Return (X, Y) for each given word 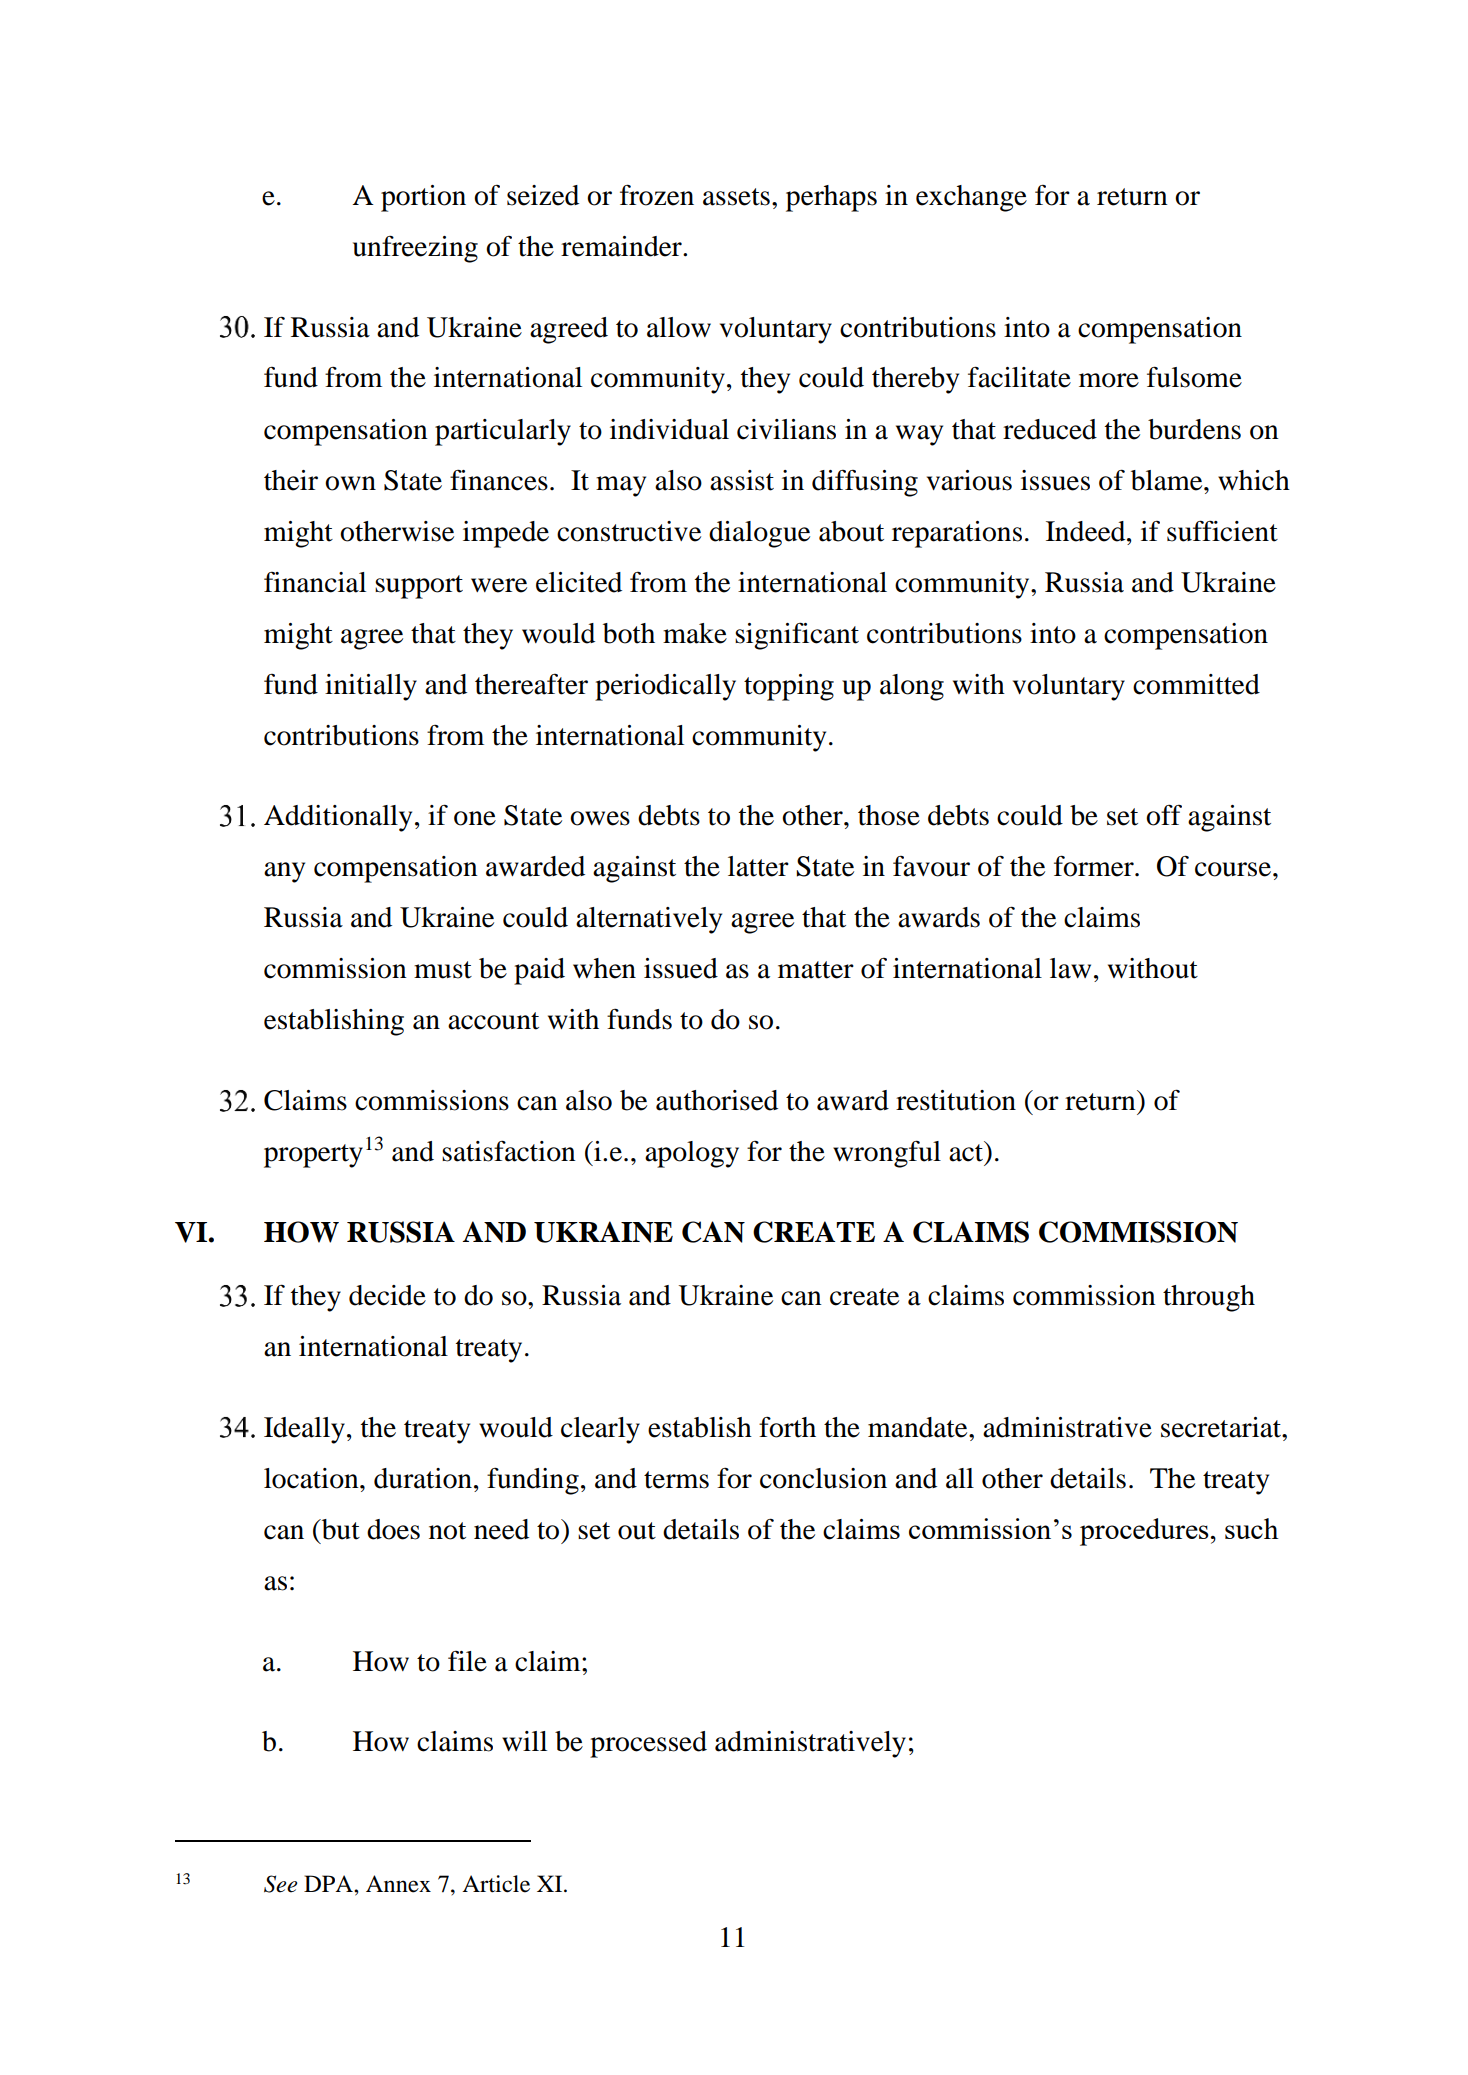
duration (423, 1478)
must (443, 970)
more (1109, 380)
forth (787, 1427)
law (1070, 968)
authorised (717, 1100)
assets (736, 197)
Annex (398, 1884)
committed (1196, 684)
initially (371, 687)
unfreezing (415, 249)
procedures (1144, 1532)
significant (797, 636)
